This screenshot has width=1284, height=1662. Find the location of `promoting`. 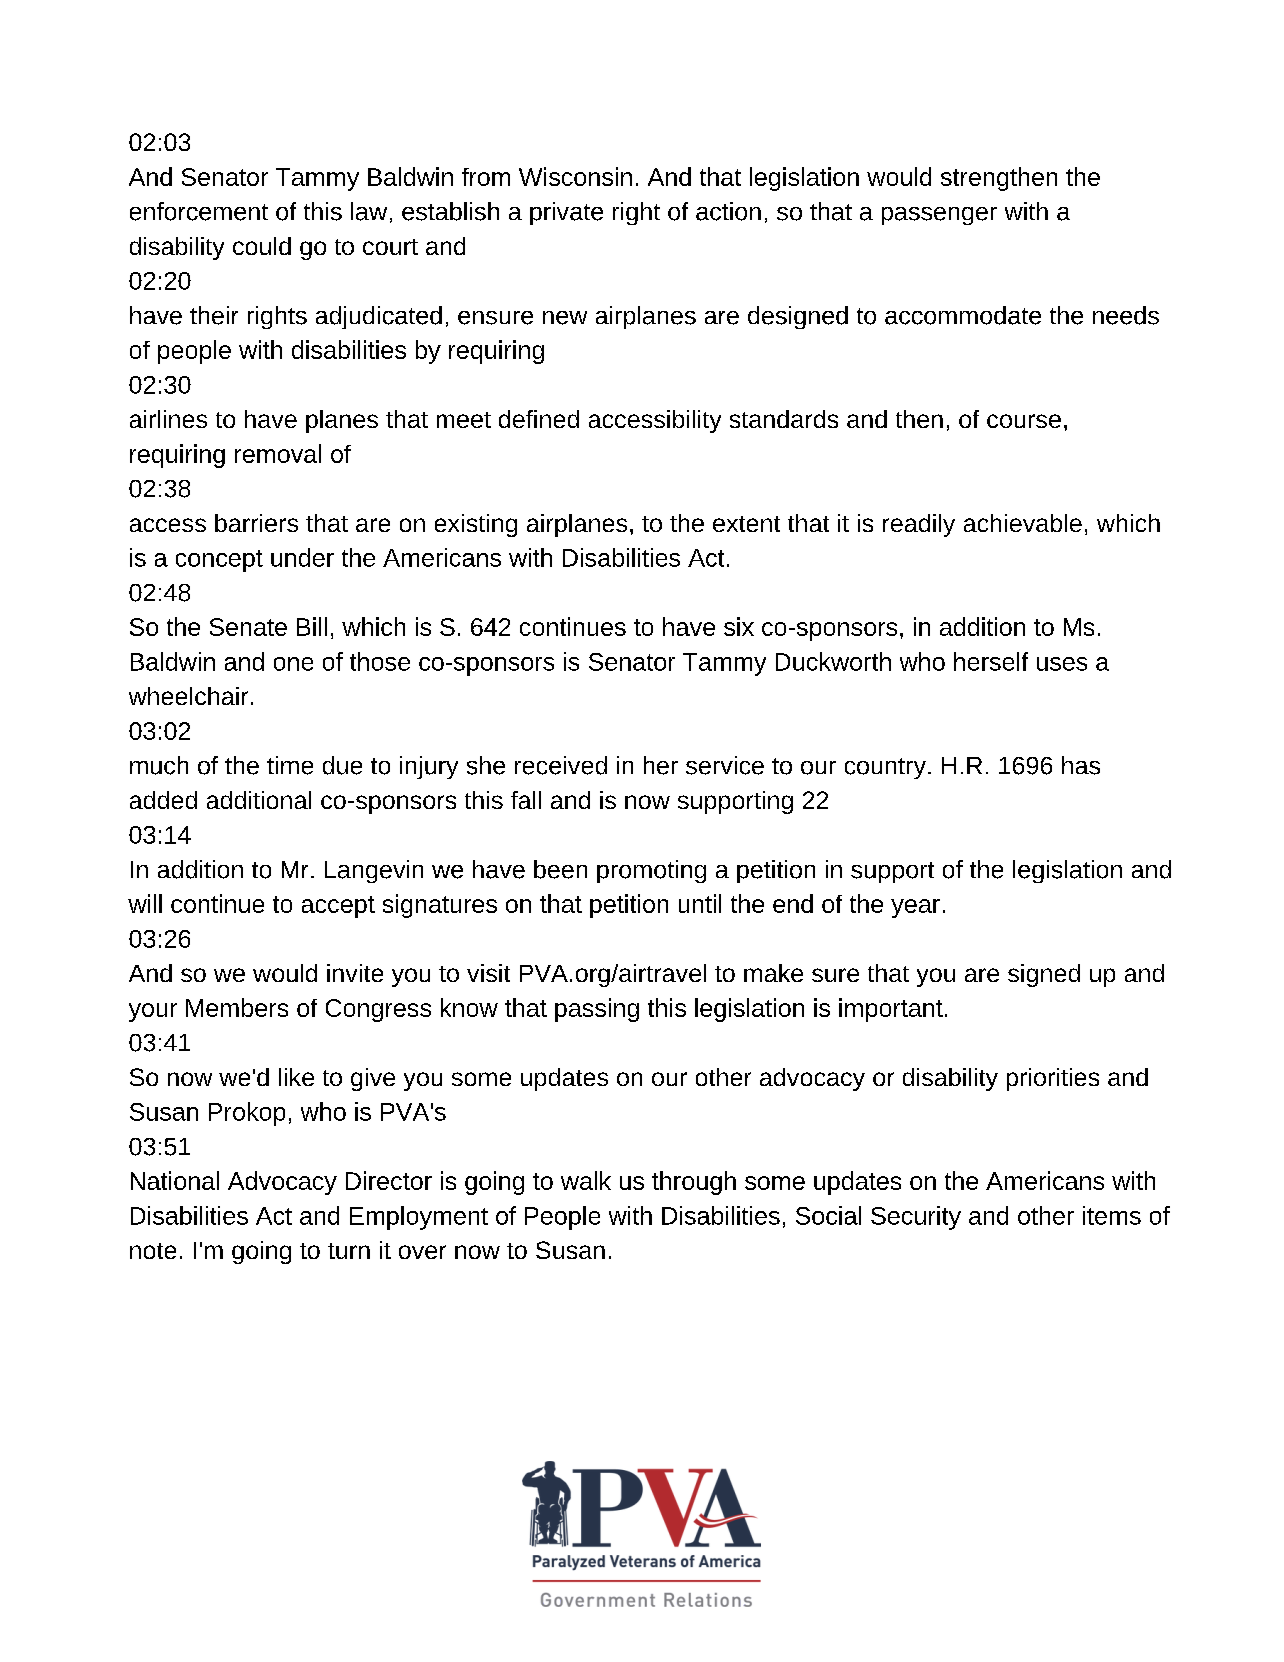

promoting is located at coordinates (651, 871).
